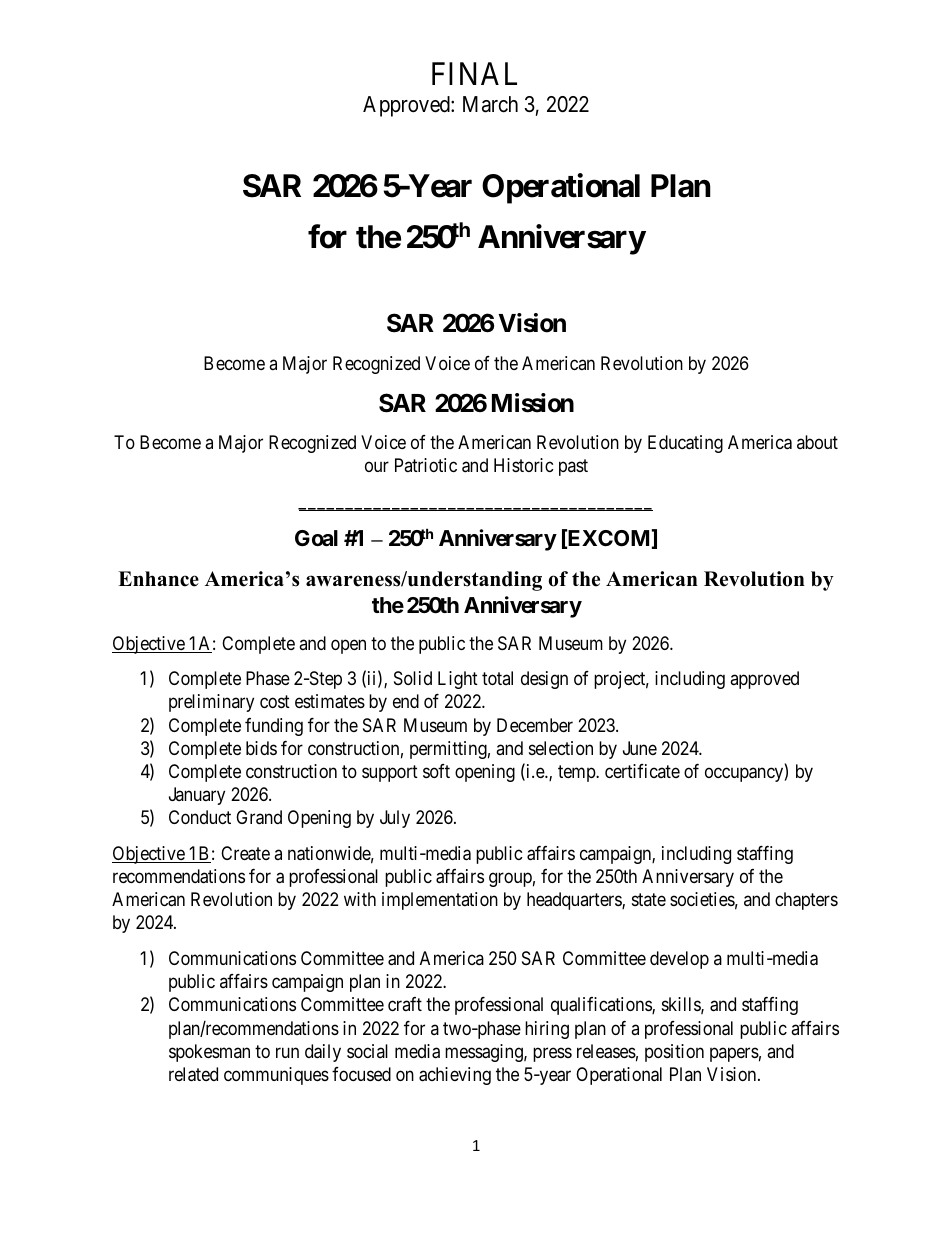  What do you see at coordinates (474, 73) in the document?
I see `FINAL` at bounding box center [474, 73].
